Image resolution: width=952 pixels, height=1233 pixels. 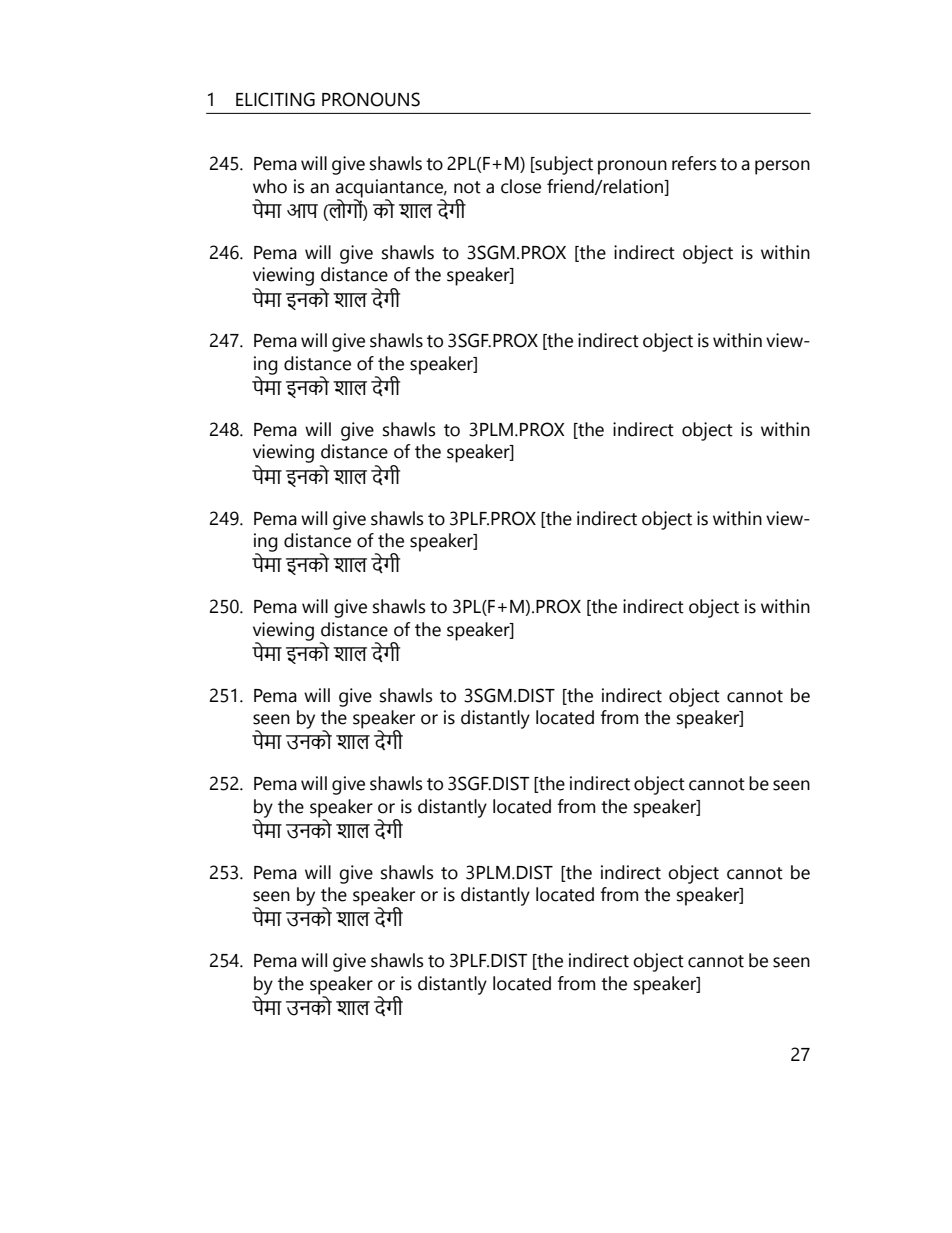 What do you see at coordinates (782, 167) in the document?
I see `person` at bounding box center [782, 167].
